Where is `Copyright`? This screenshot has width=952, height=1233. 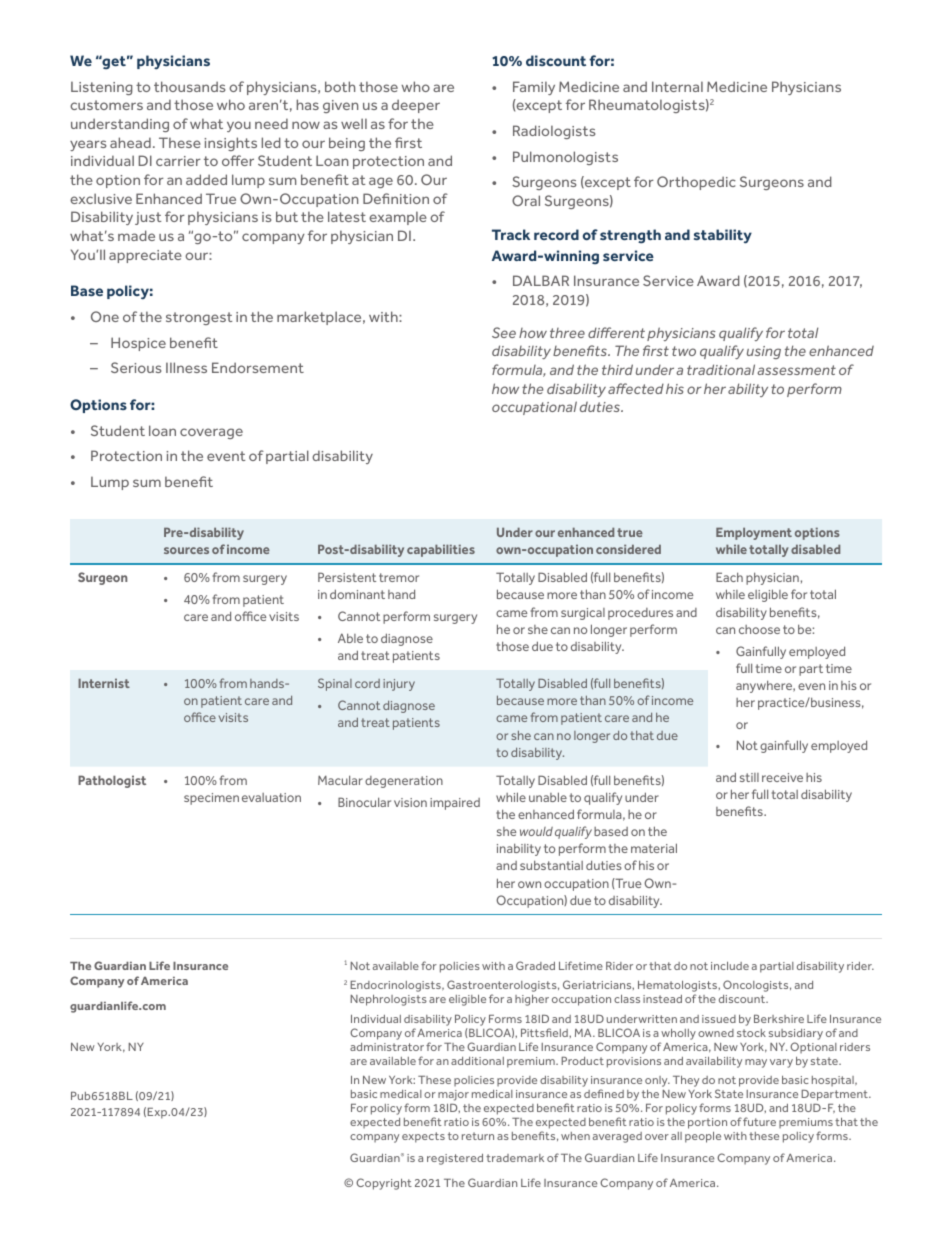
Copyright is located at coordinates (384, 1184).
